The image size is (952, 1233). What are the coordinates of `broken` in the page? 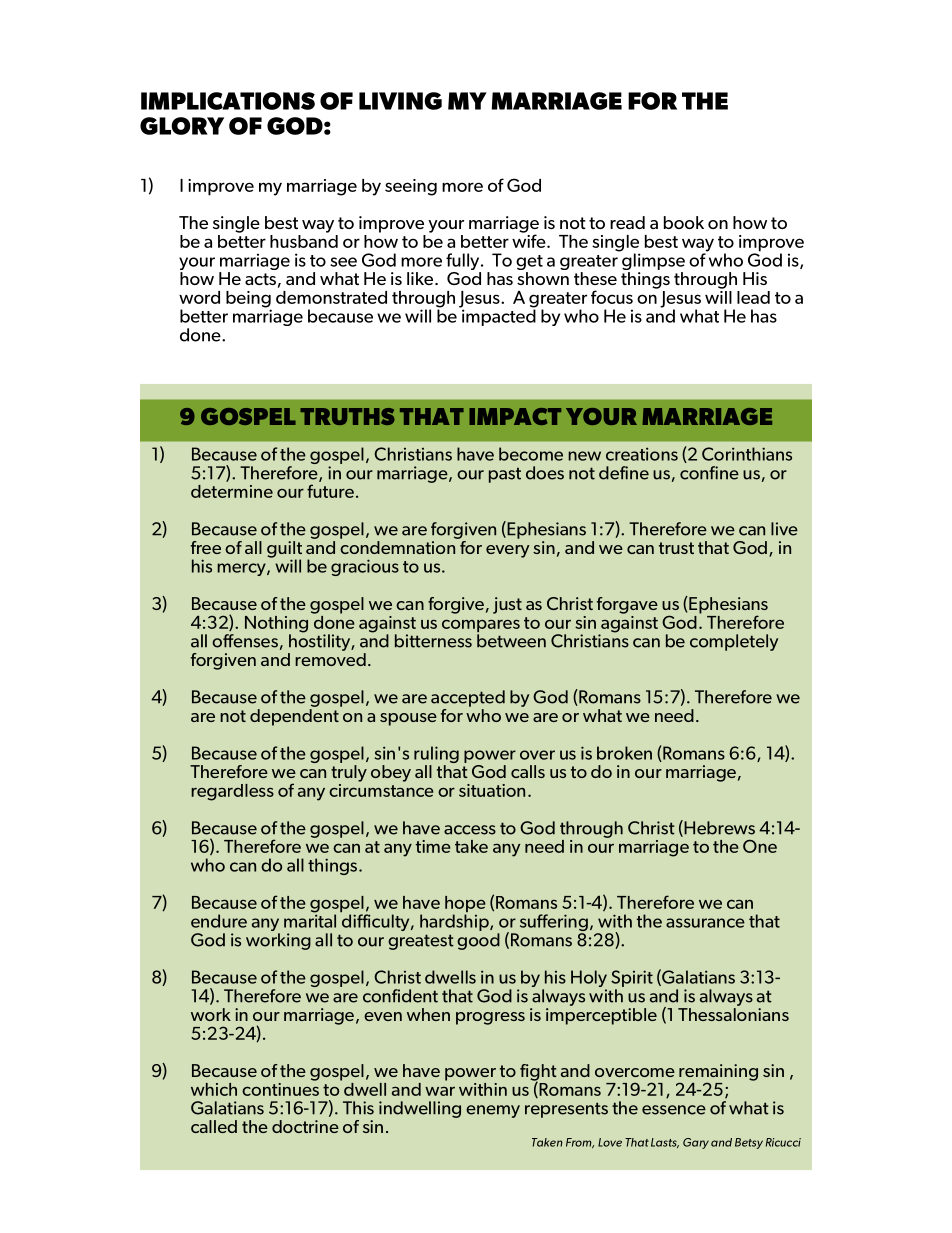 It's located at (624, 753).
